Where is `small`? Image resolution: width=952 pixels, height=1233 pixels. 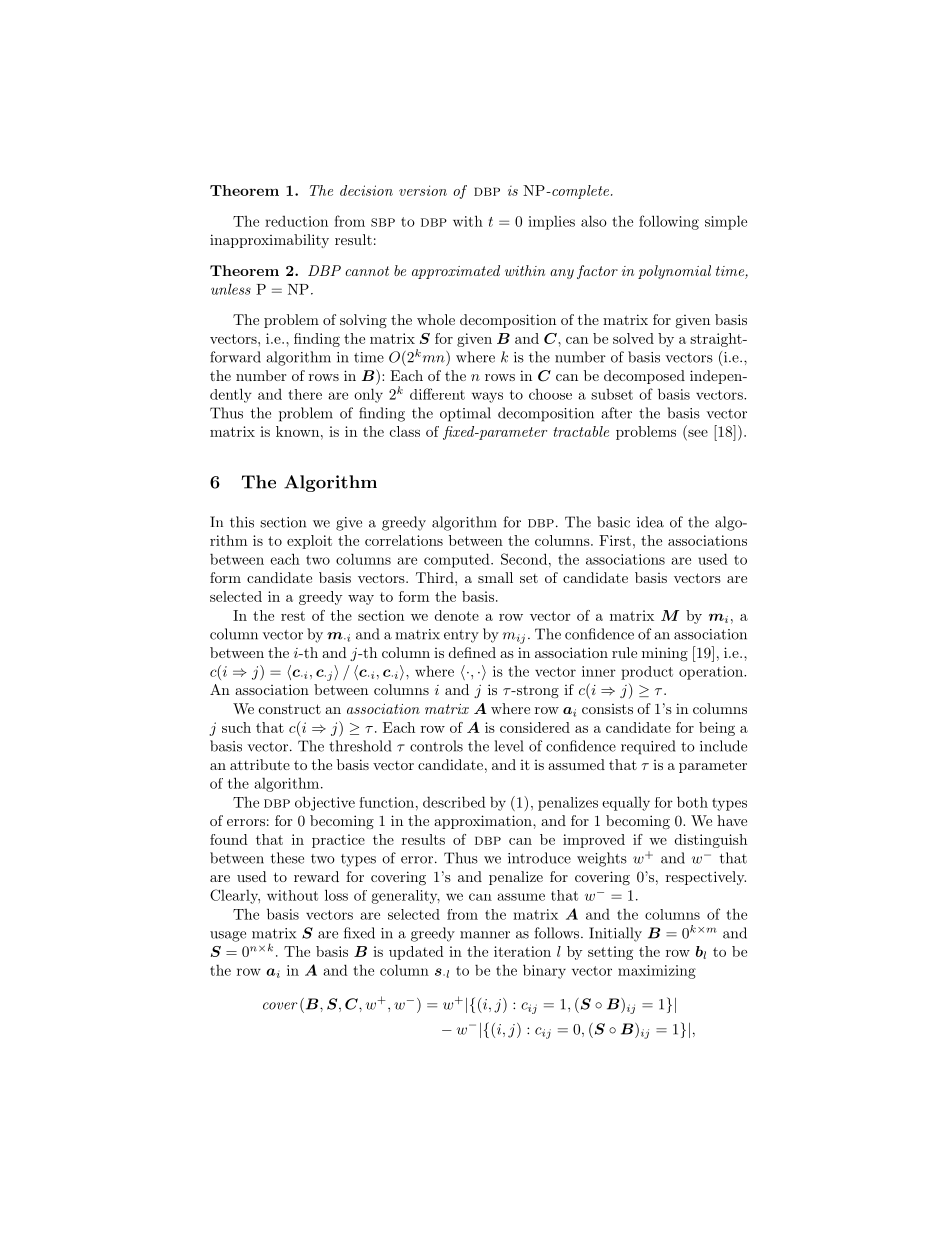
small is located at coordinates (495, 577).
